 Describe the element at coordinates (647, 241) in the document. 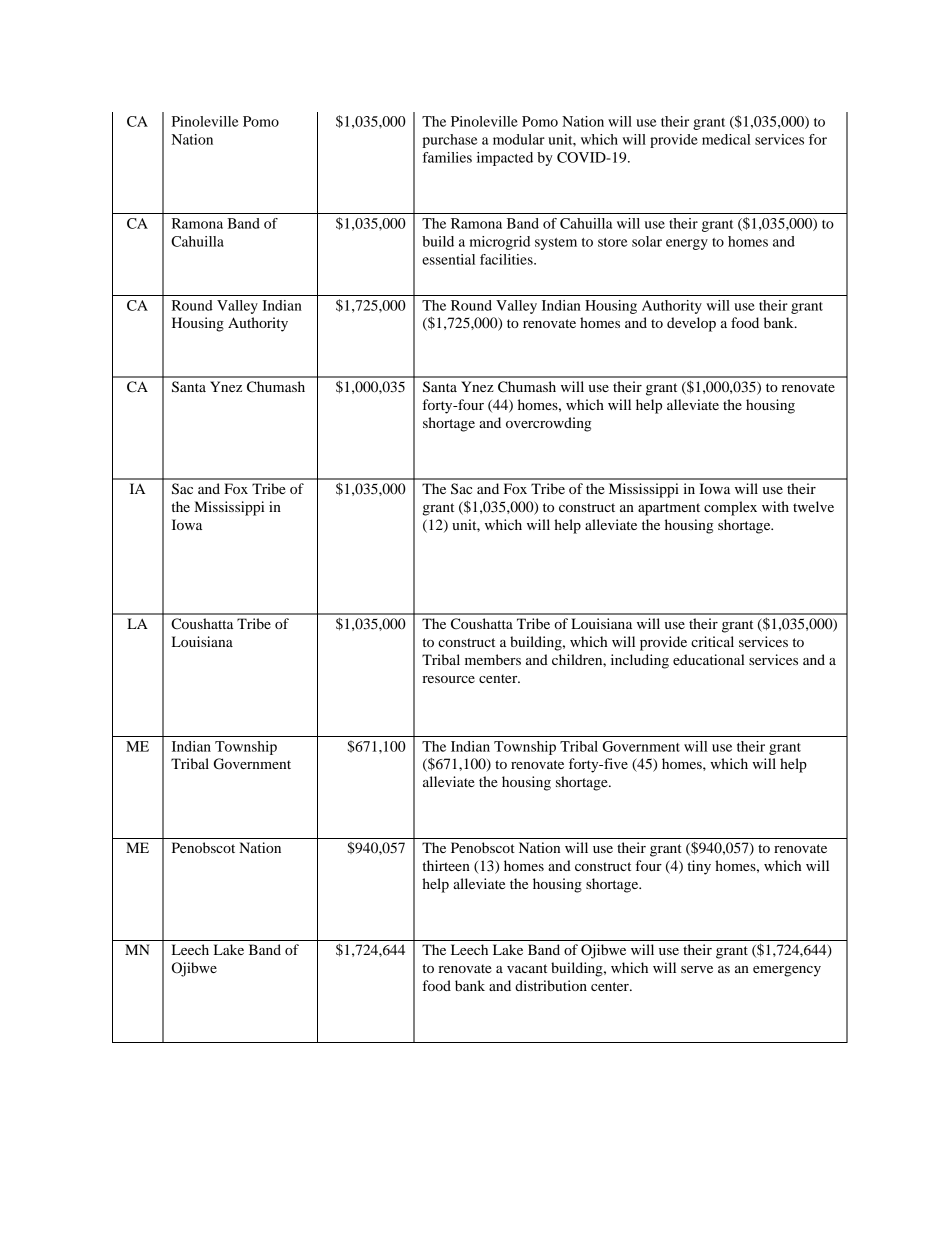

I see `solar` at that location.
